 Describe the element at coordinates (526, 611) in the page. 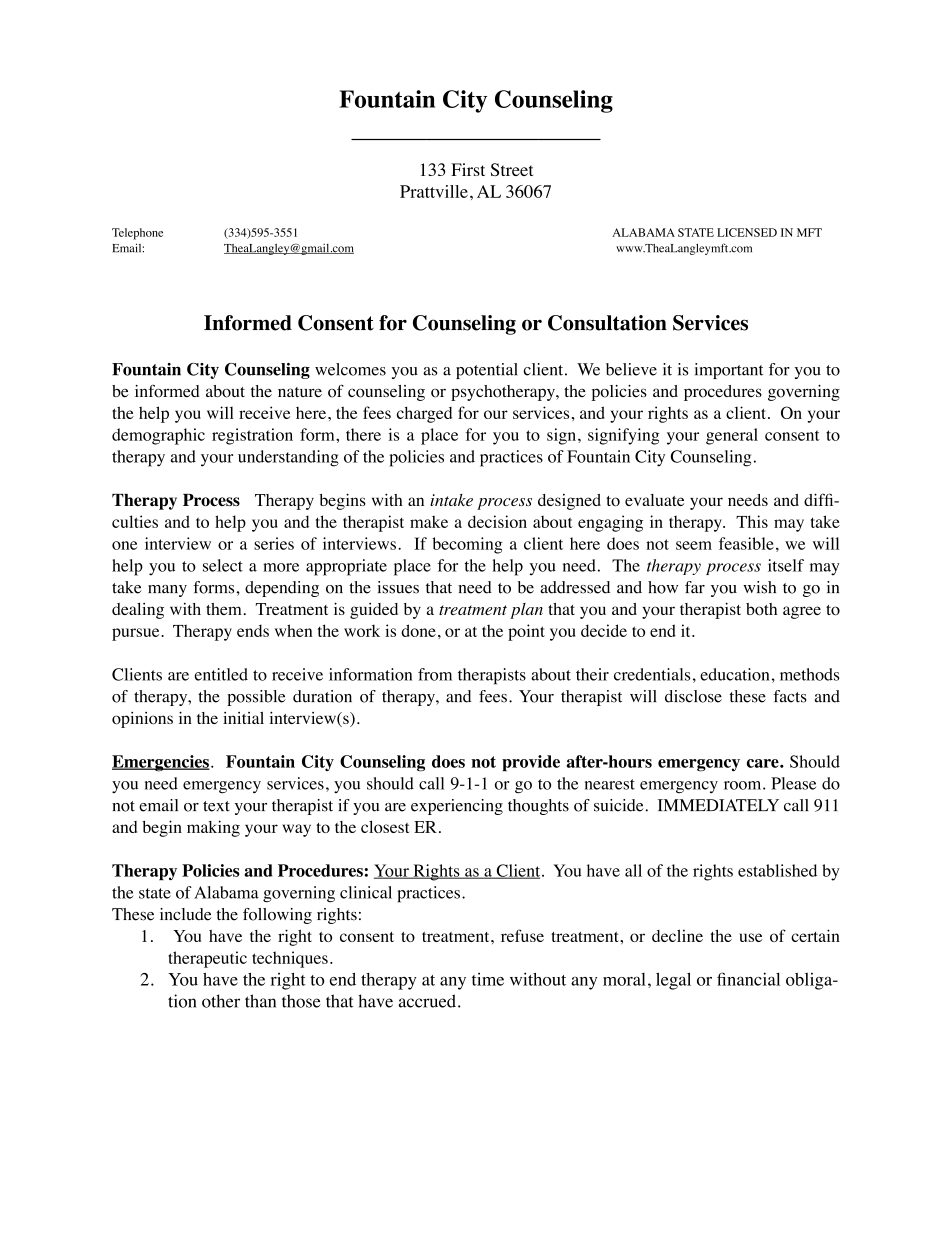

I see `plan` at that location.
